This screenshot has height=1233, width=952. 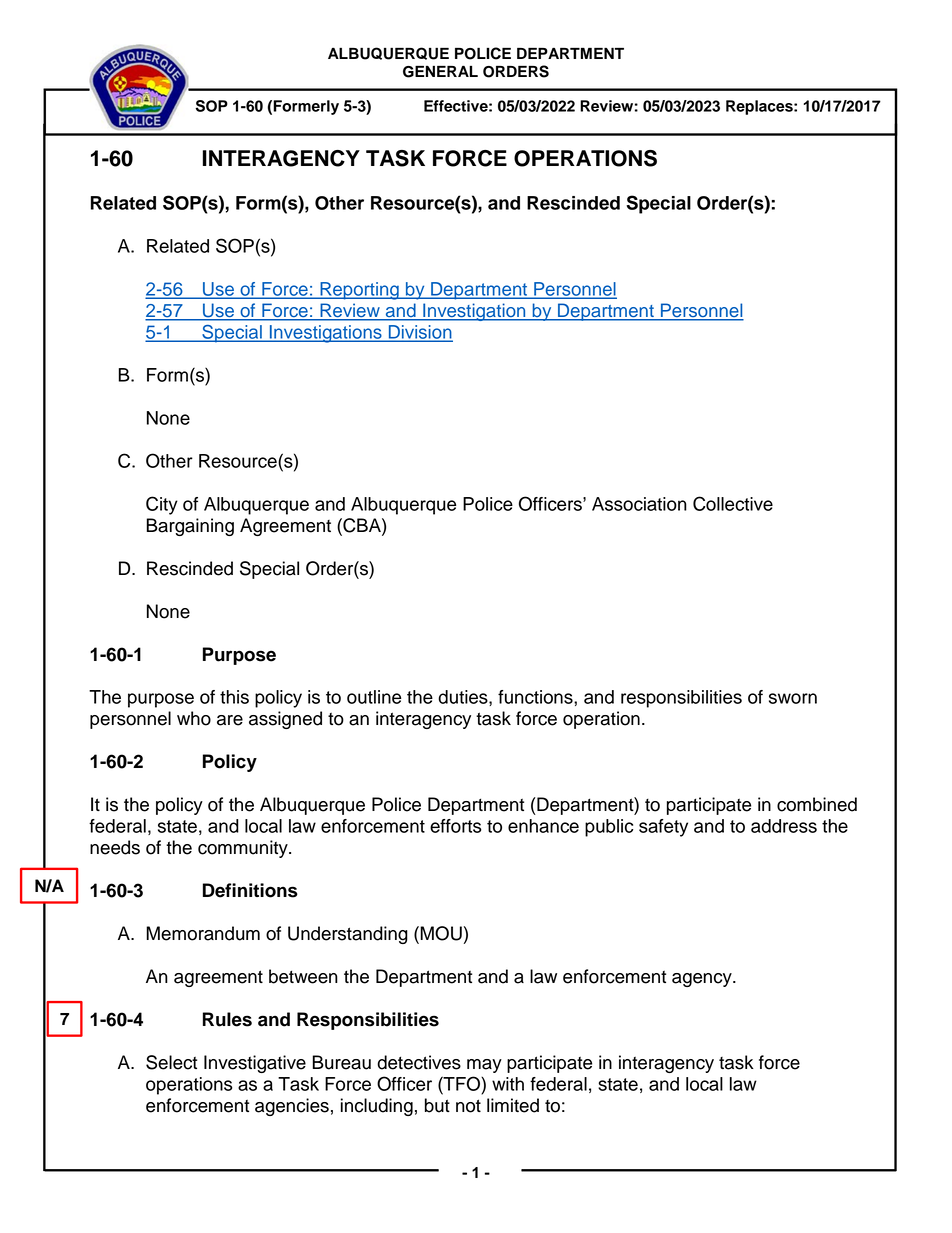 I want to click on Definitions, so click(x=250, y=890).
